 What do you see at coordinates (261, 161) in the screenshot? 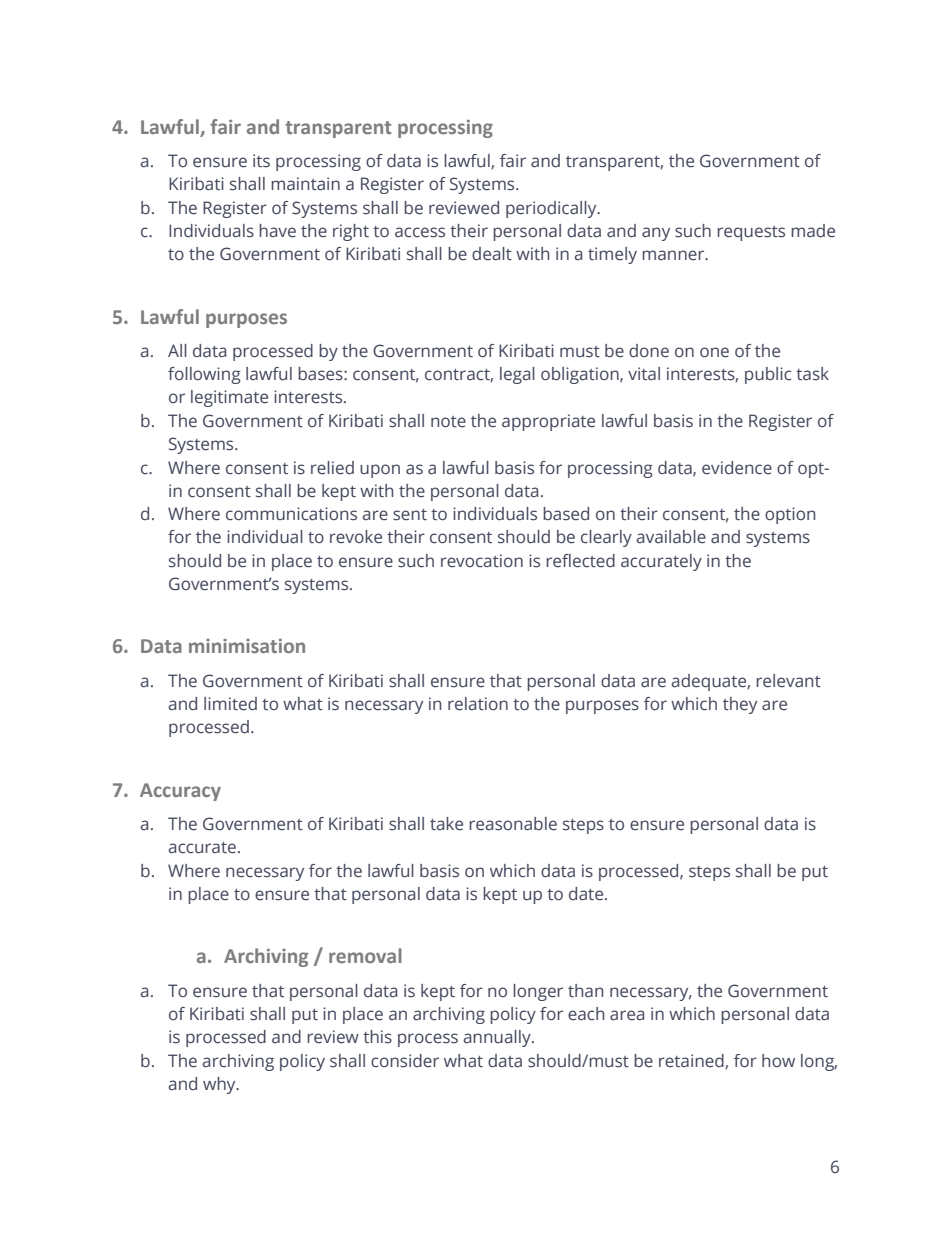
I see `its` at bounding box center [261, 161].
